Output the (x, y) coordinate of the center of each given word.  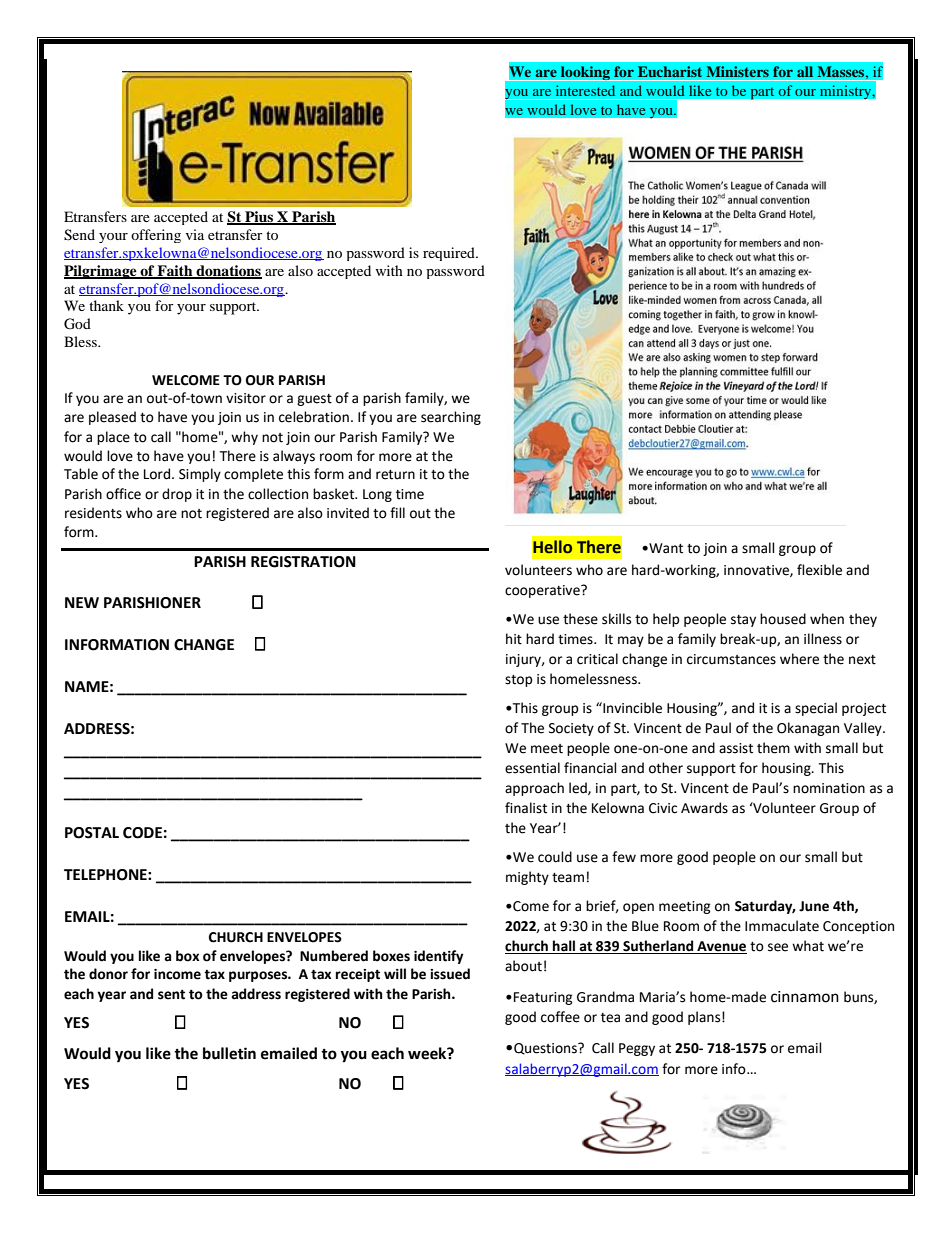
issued (450, 974)
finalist (526, 808)
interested (585, 90)
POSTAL (92, 833)
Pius (259, 218)
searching (451, 418)
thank (106, 305)
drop (177, 495)
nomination (829, 788)
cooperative (543, 591)
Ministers (737, 71)
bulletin (229, 1053)
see (778, 947)
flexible (819, 570)
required (450, 254)
